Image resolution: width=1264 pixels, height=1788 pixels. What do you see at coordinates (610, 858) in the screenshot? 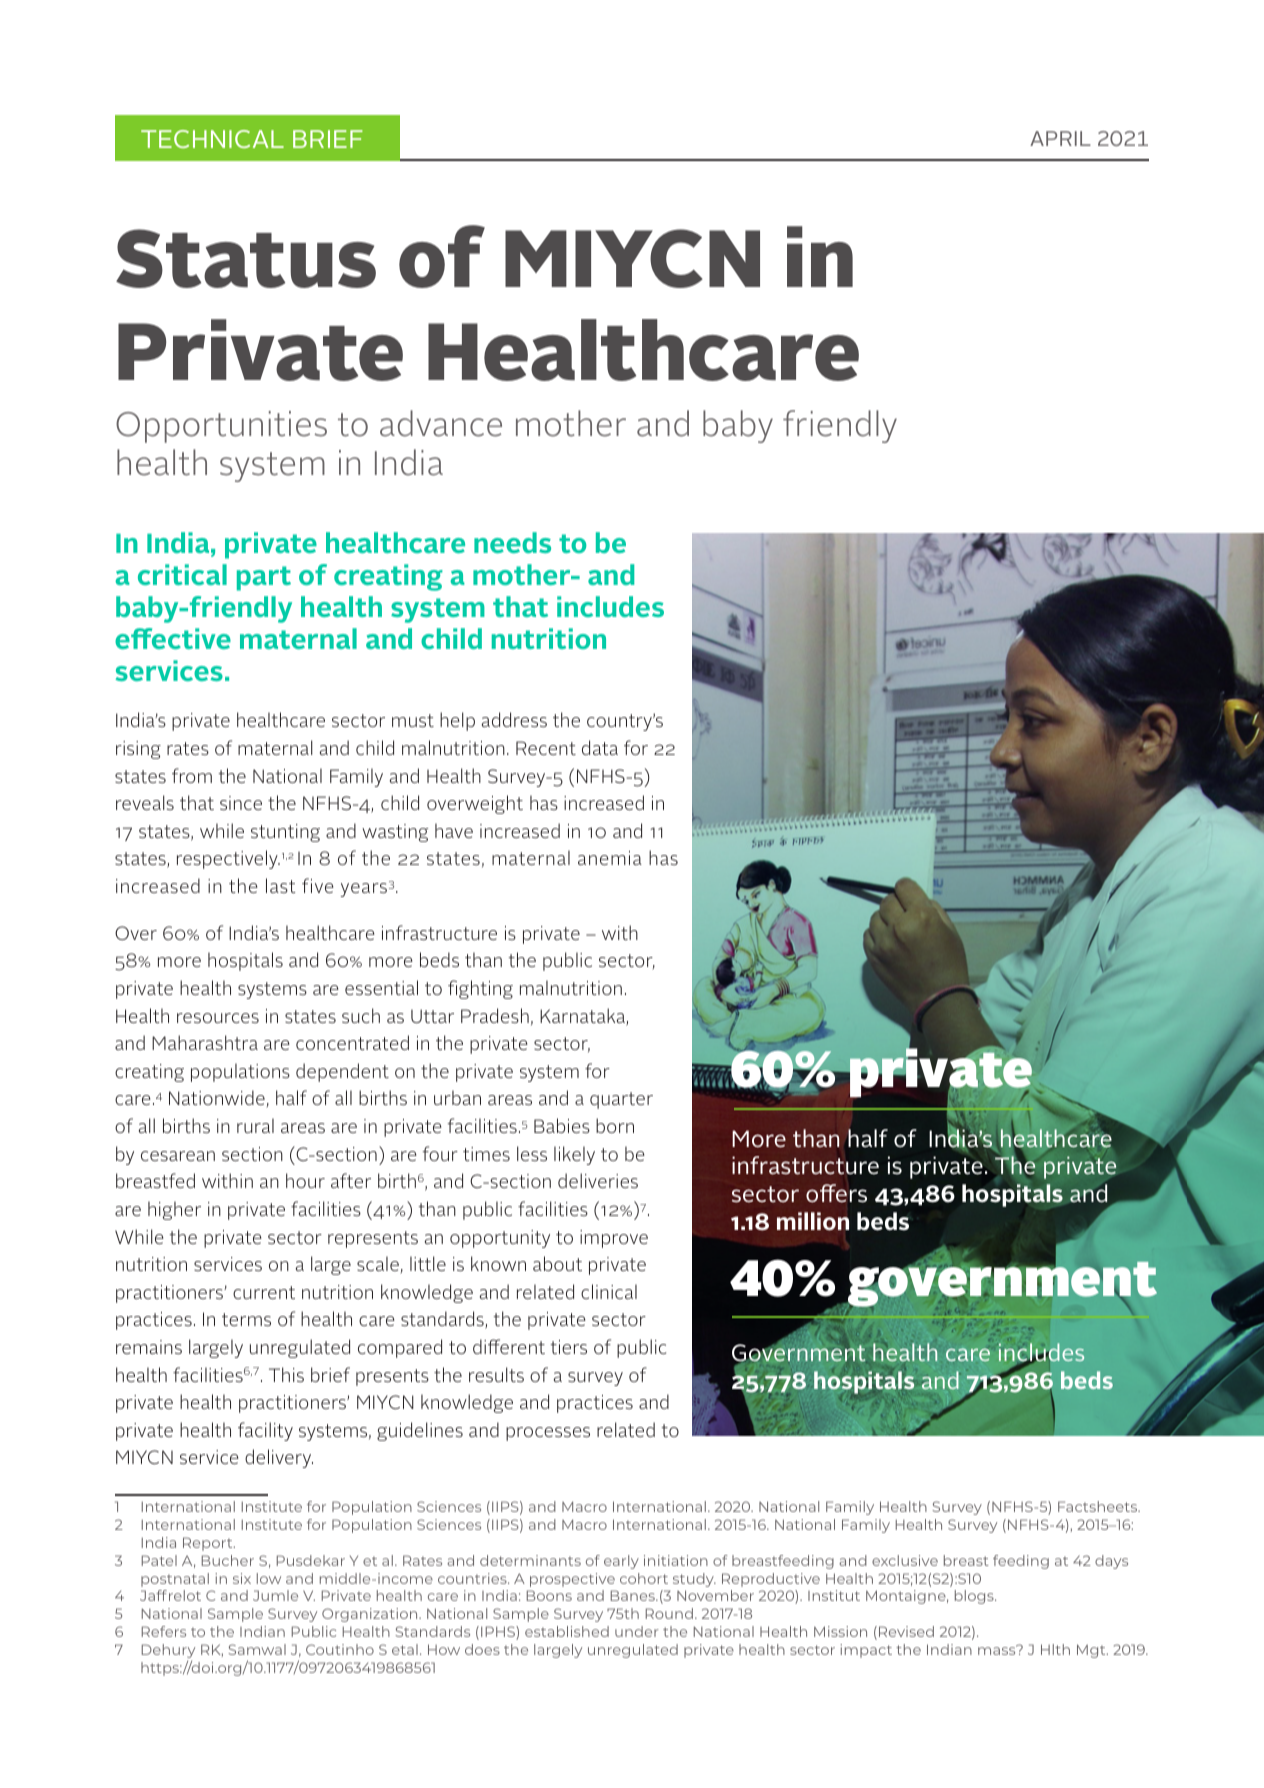
I see `anemia` at bounding box center [610, 858].
